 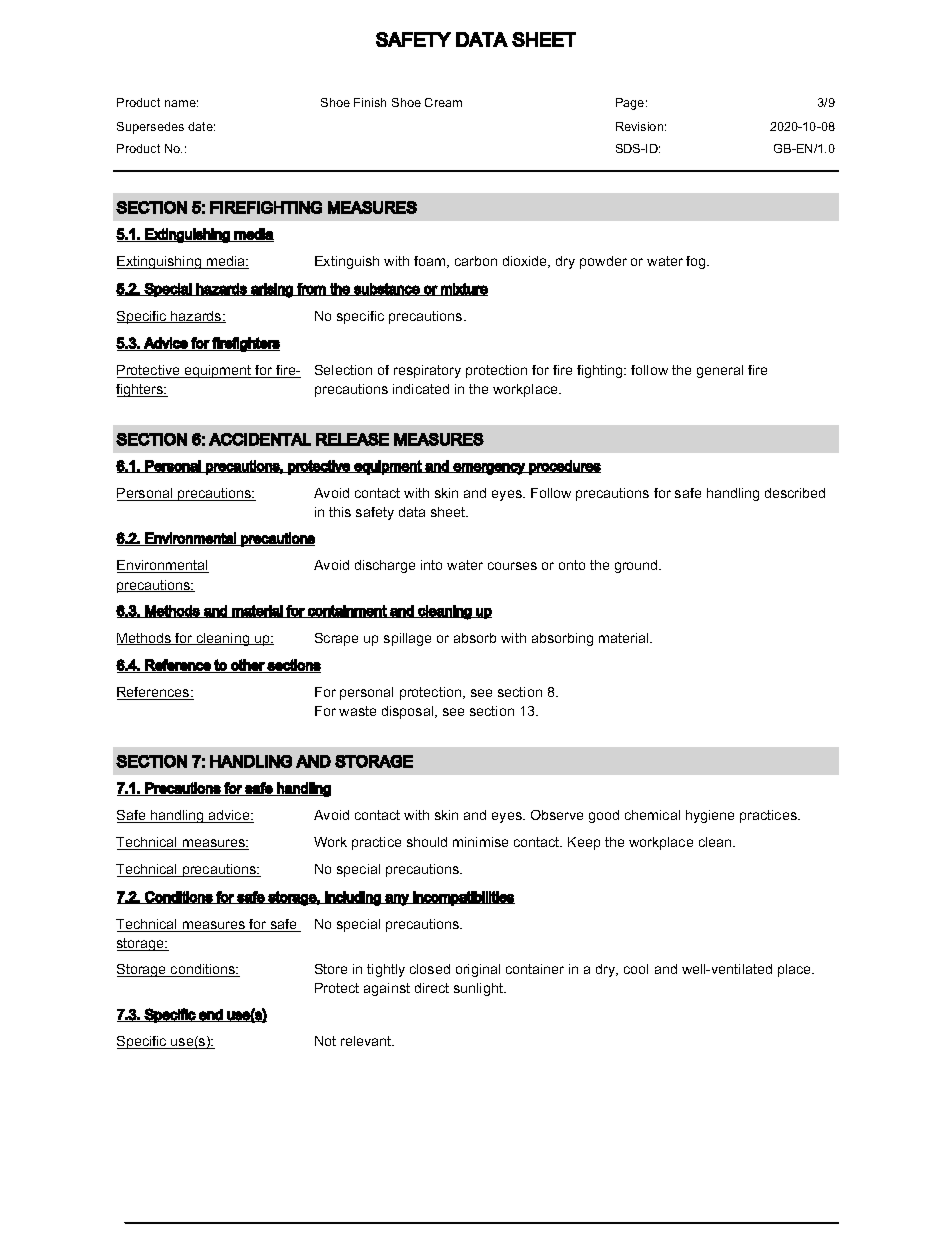 I want to click on Supersedes, so click(x=150, y=128).
